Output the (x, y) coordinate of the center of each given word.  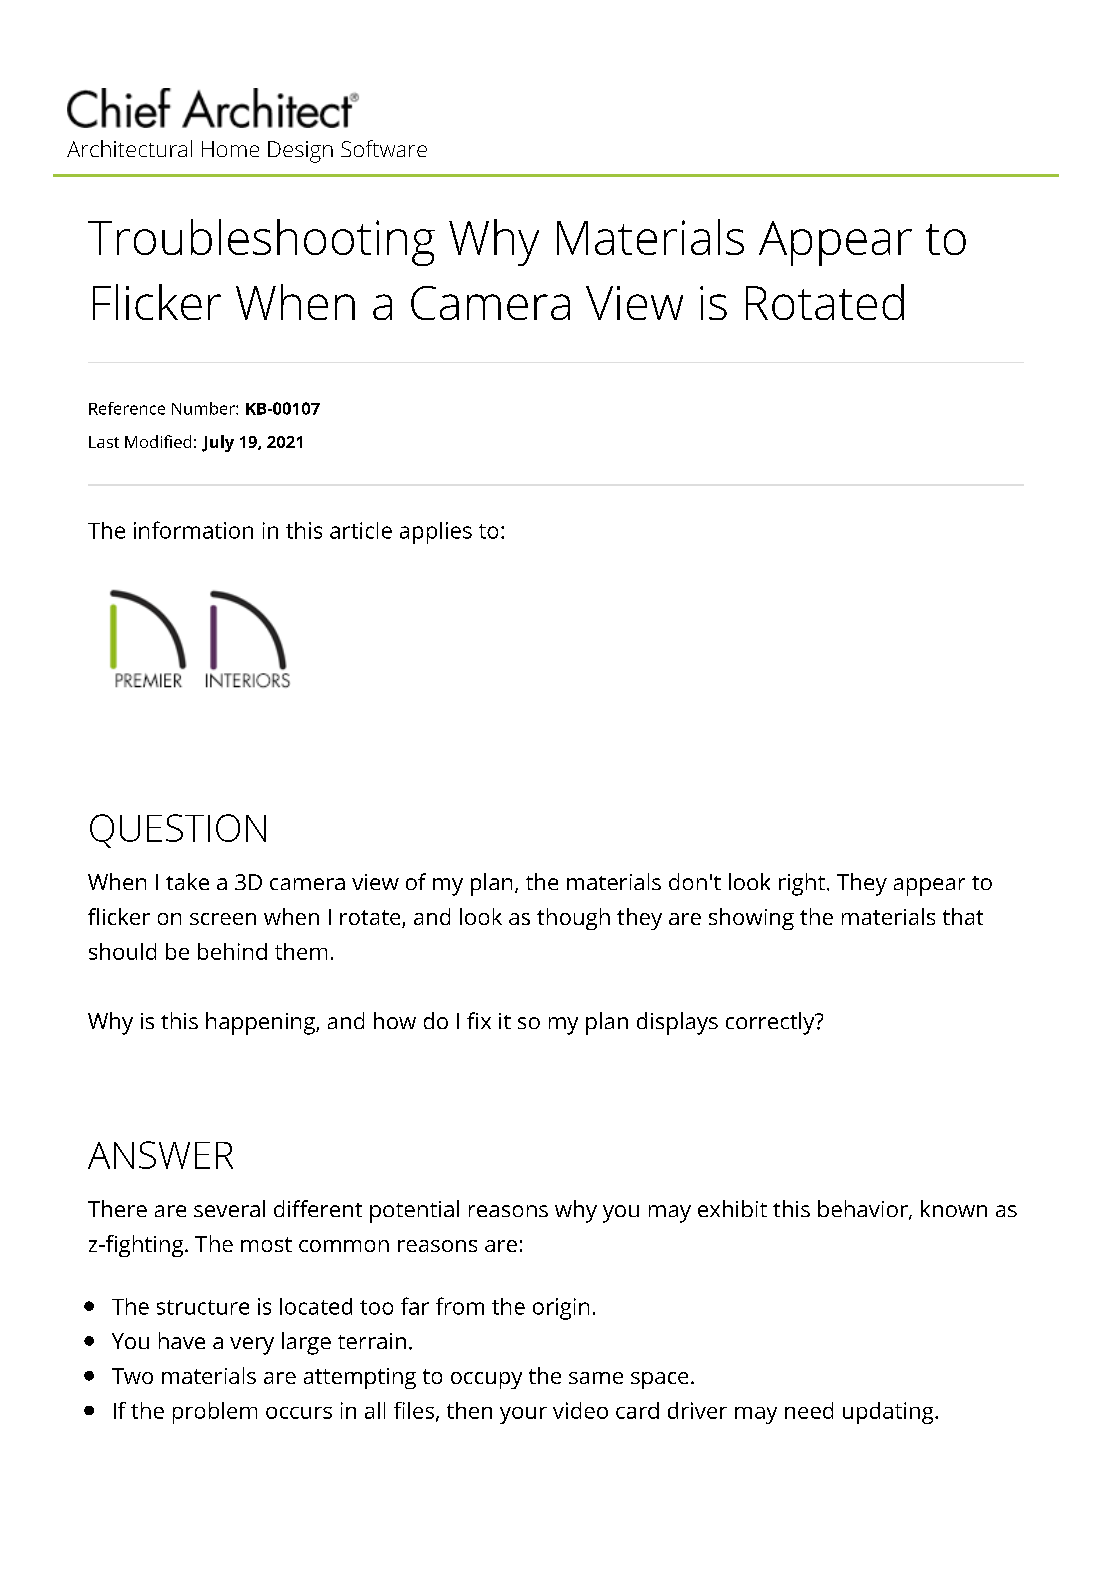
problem (215, 1413)
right (802, 884)
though (573, 919)
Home (230, 149)
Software (384, 148)
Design (300, 152)
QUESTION (178, 831)
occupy (486, 1380)
